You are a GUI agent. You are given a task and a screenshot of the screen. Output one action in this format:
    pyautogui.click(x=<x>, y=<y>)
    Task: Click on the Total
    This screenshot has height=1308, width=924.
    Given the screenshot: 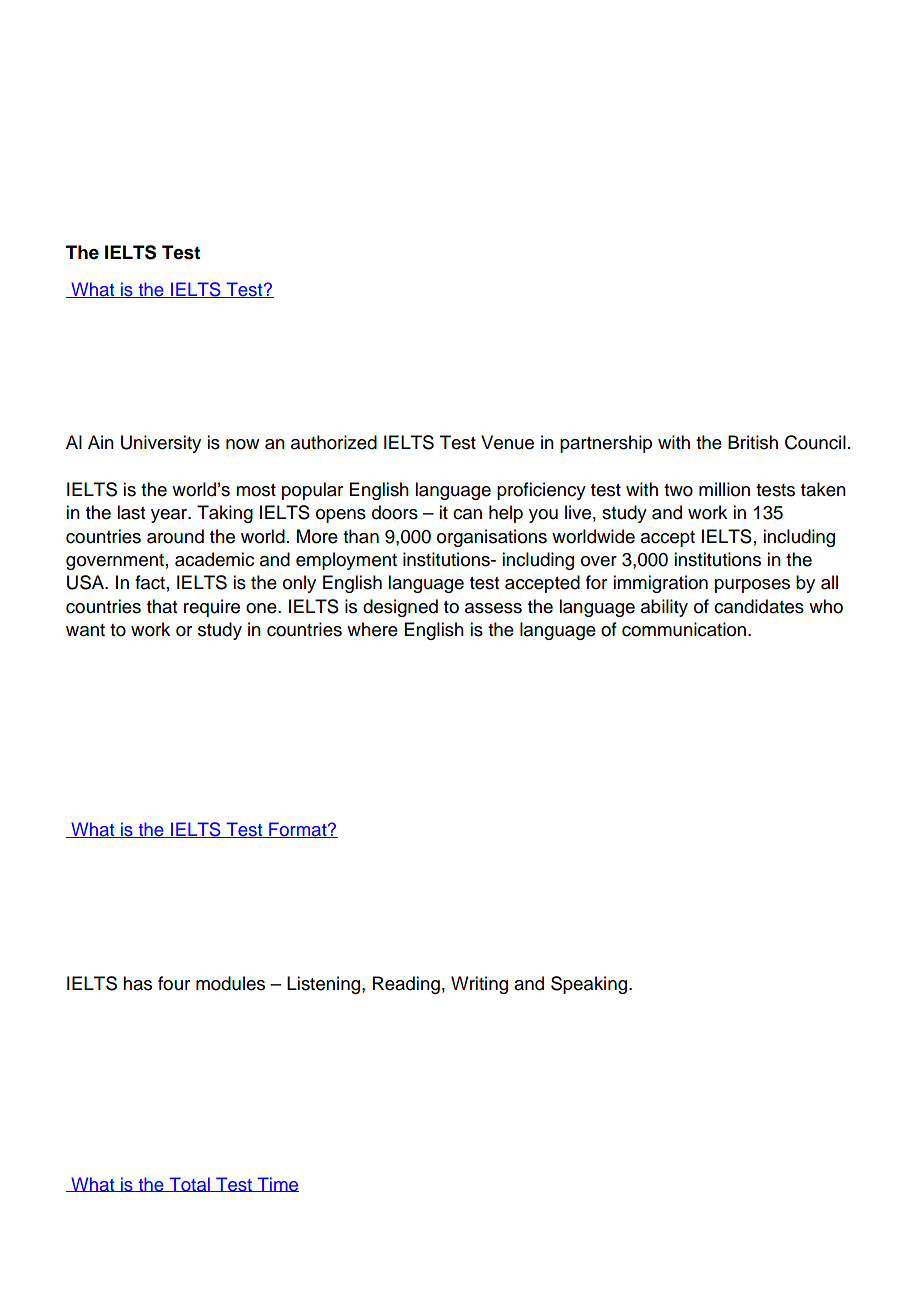 What is the action you would take?
    pyautogui.click(x=189, y=1184)
